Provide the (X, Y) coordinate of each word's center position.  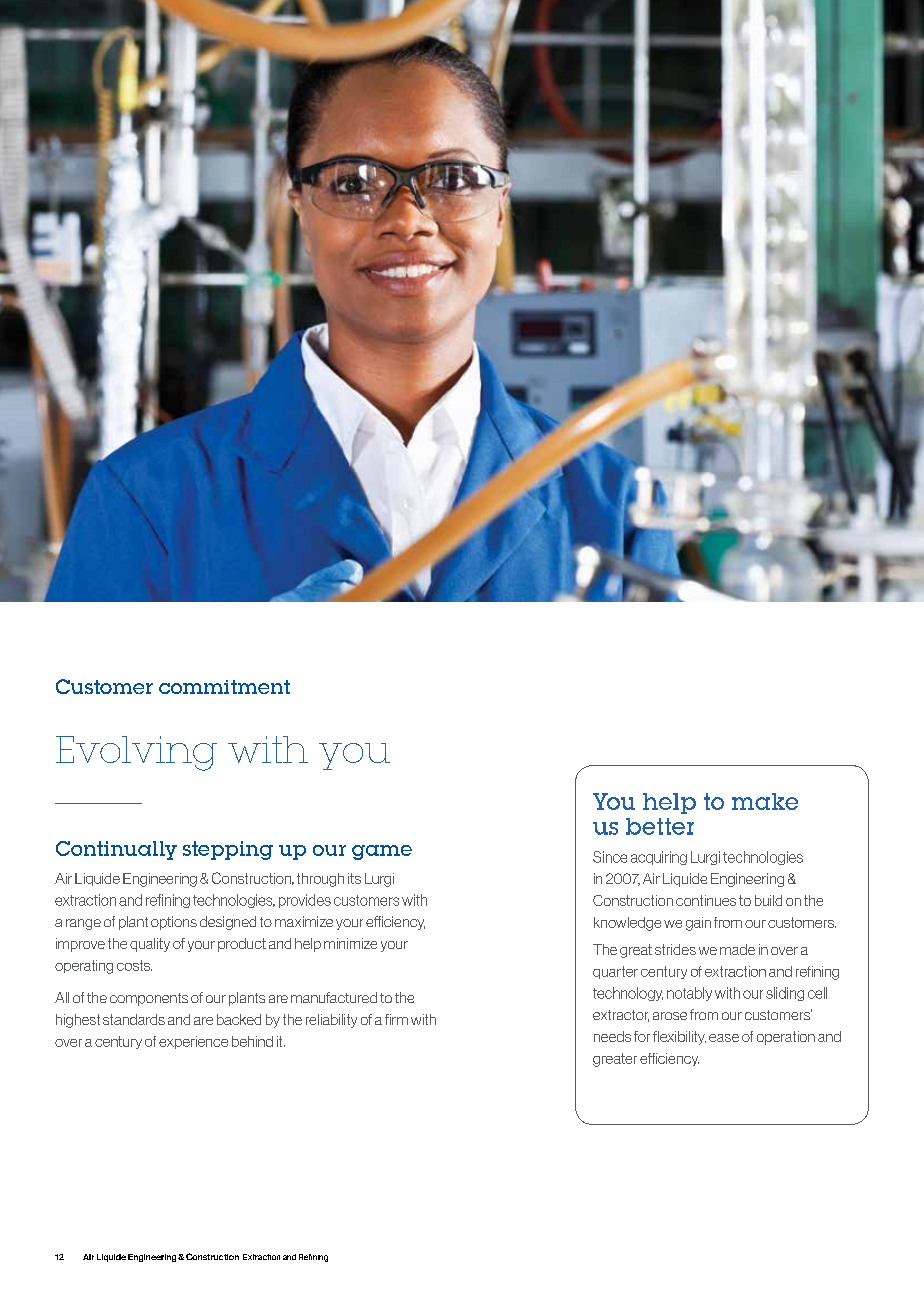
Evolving (136, 753)
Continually (116, 850)
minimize (350, 943)
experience (193, 1042)
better (660, 826)
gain (698, 924)
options (174, 923)
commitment (224, 687)
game (382, 852)
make (765, 801)
